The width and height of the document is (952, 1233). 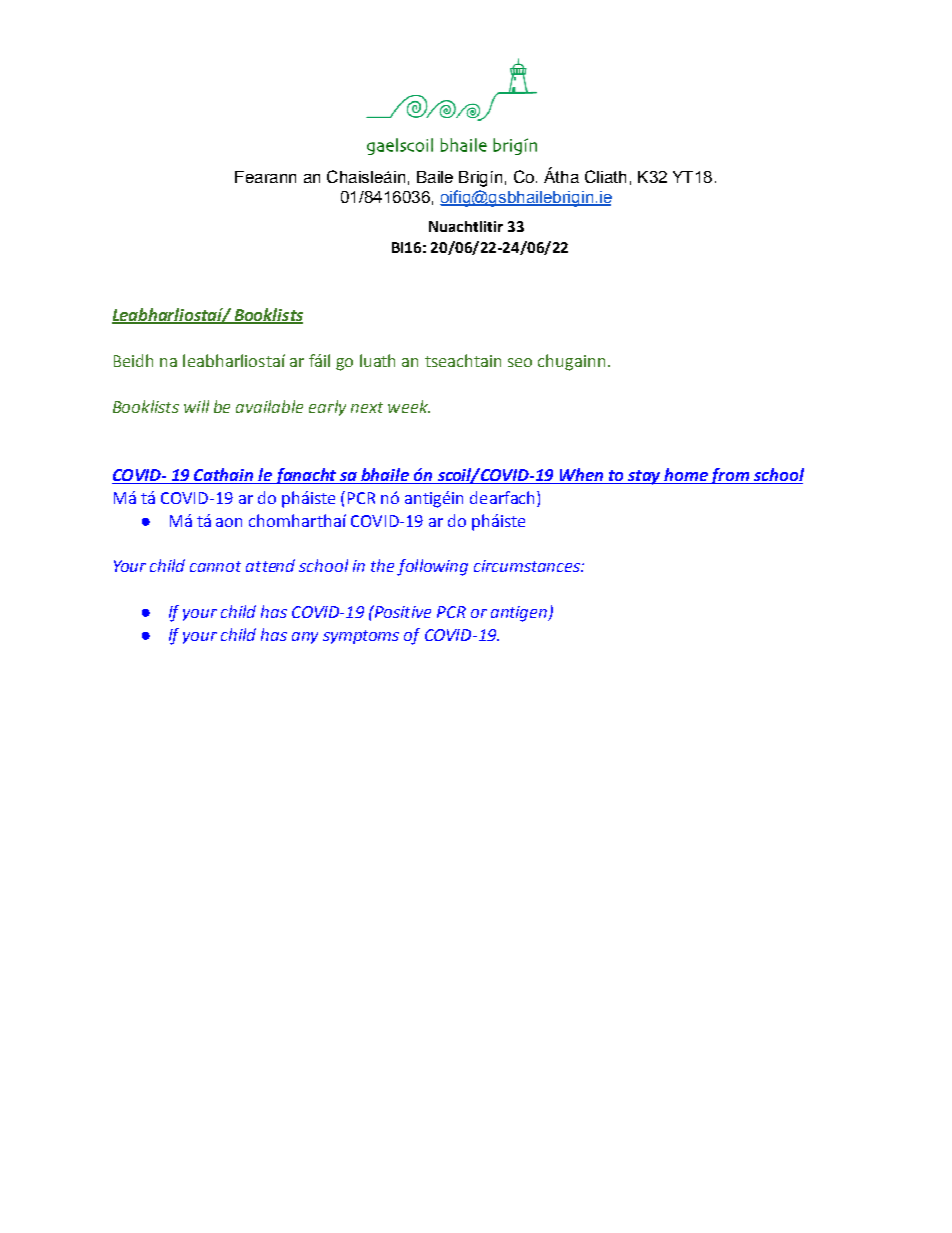 What do you see at coordinates (409, 406) in the document?
I see `week` at bounding box center [409, 406].
